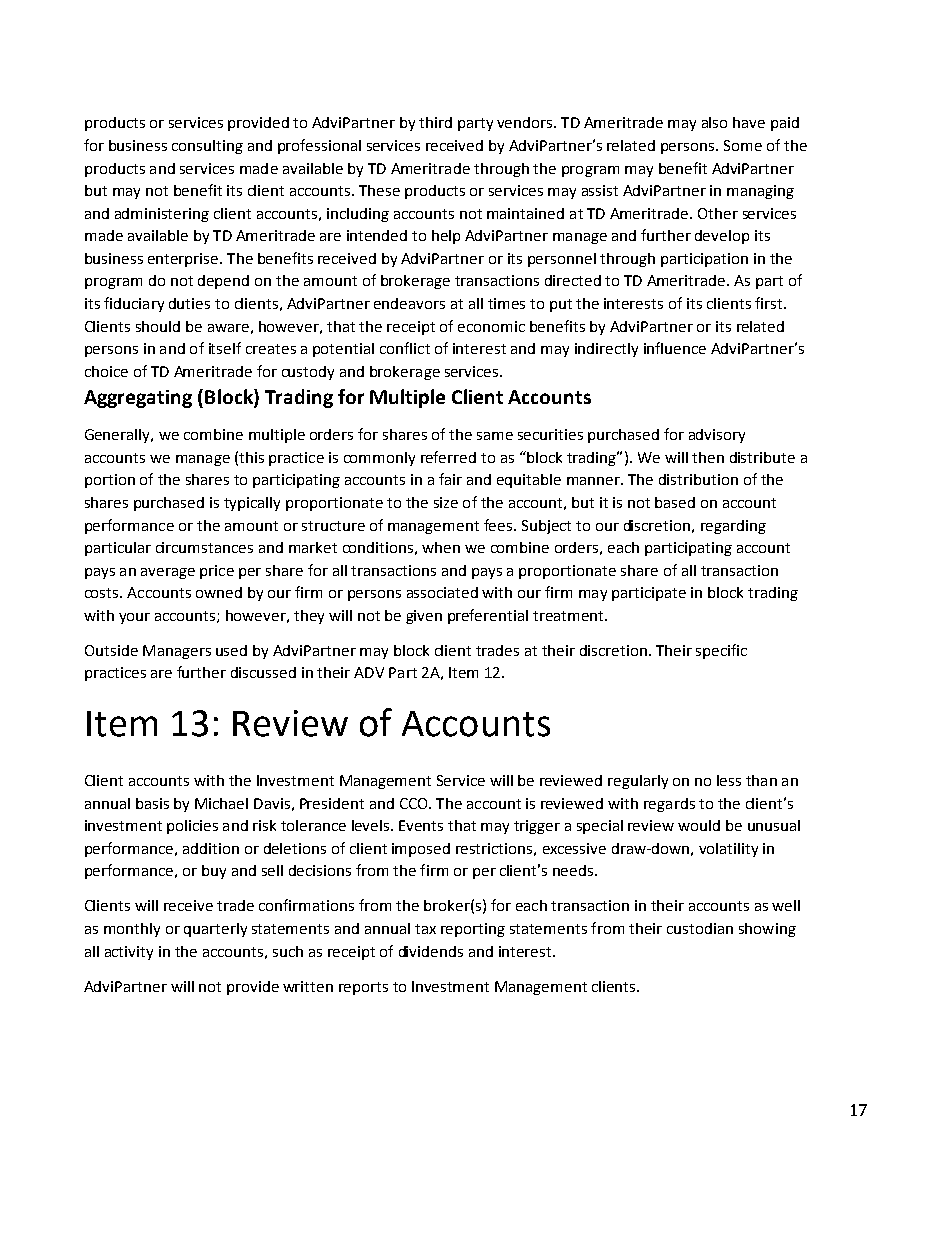 The image size is (952, 1233). I want to click on consulting, so click(207, 147).
